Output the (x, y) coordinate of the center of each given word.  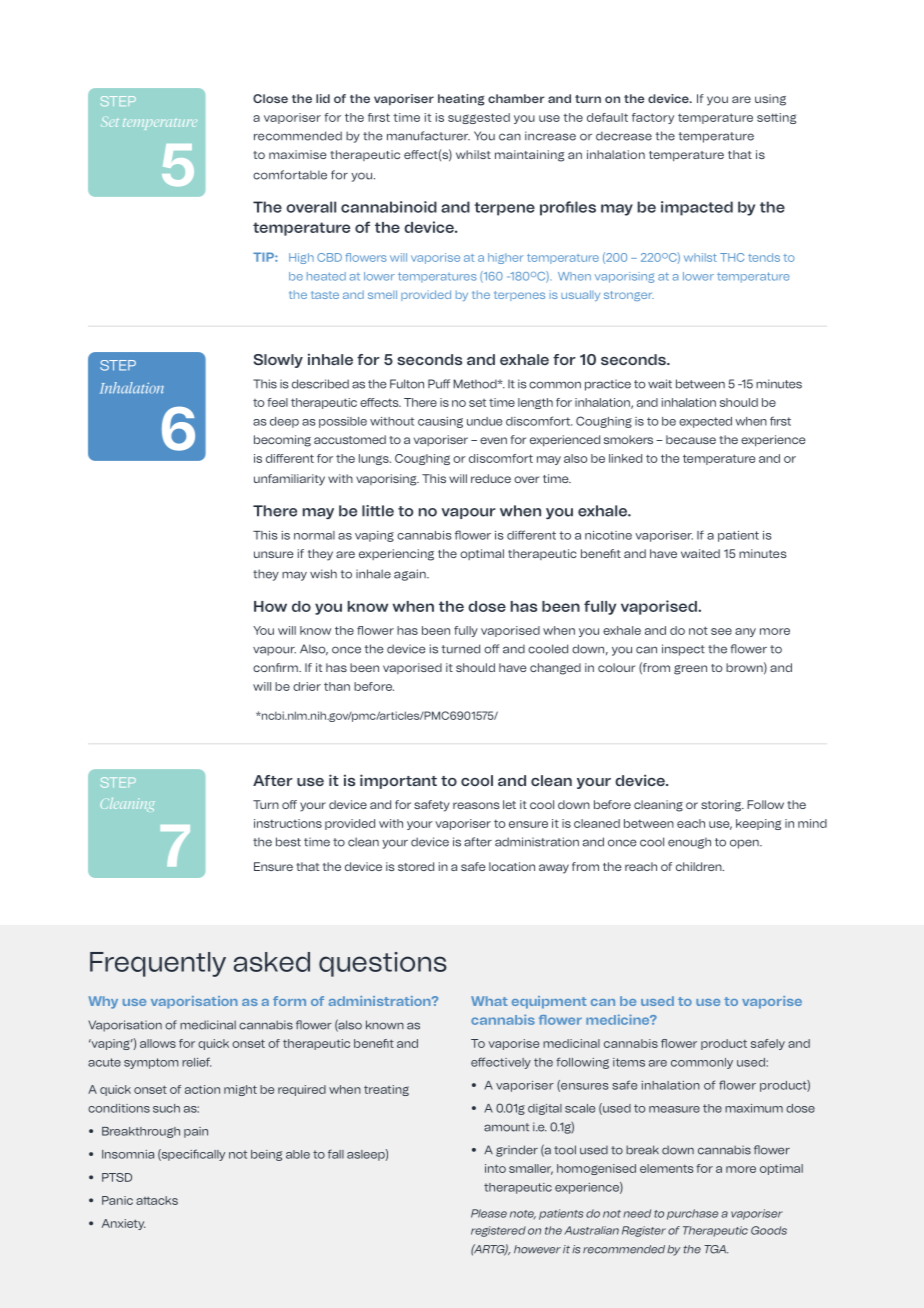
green (690, 670)
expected (705, 422)
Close (270, 98)
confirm (276, 667)
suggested (479, 118)
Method (476, 384)
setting (776, 118)
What (489, 1001)
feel (277, 402)
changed (555, 669)
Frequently (158, 964)
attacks (157, 1200)
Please (489, 1213)
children (700, 866)
